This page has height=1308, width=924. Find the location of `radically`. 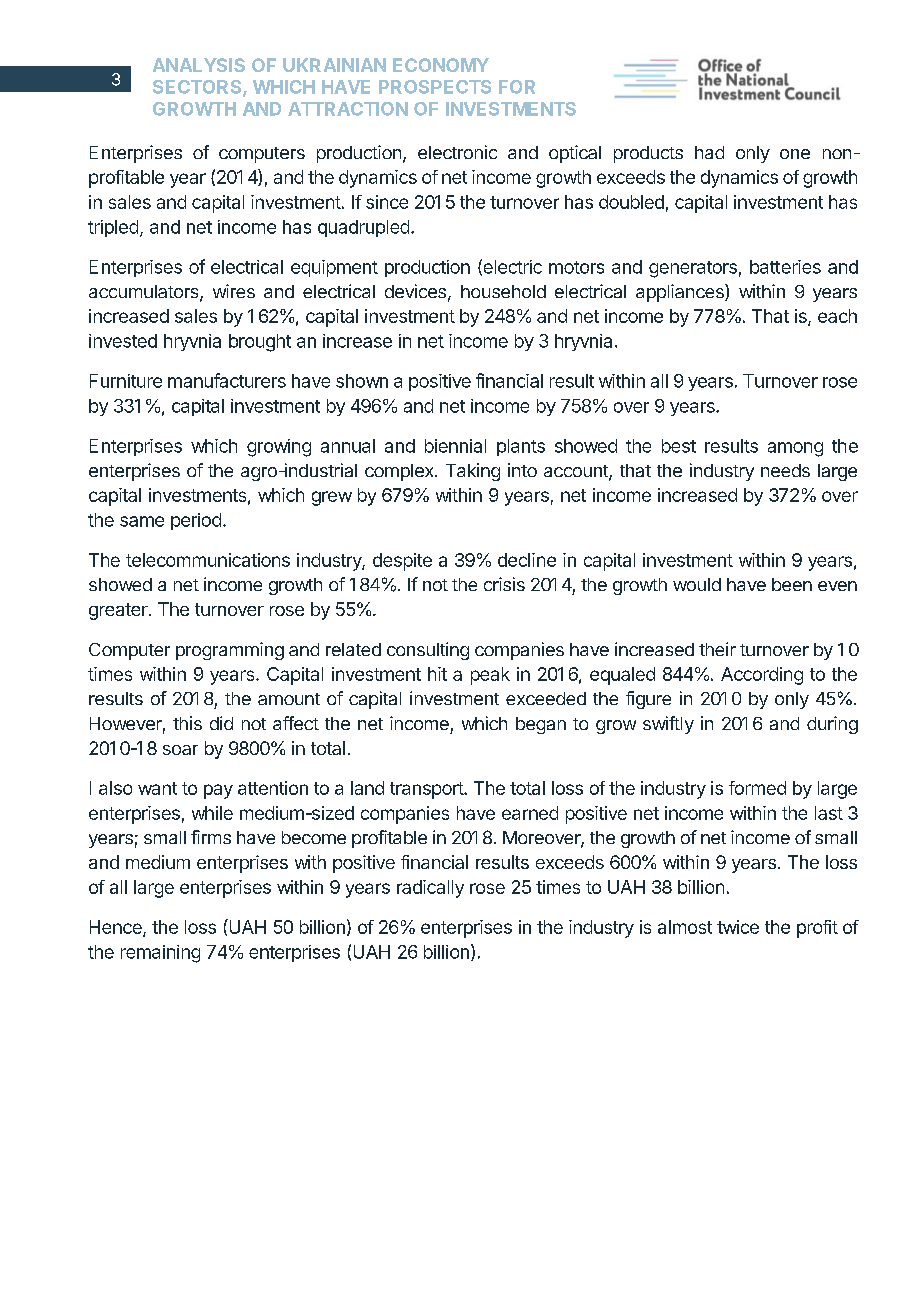

radically is located at coordinates (430, 889).
